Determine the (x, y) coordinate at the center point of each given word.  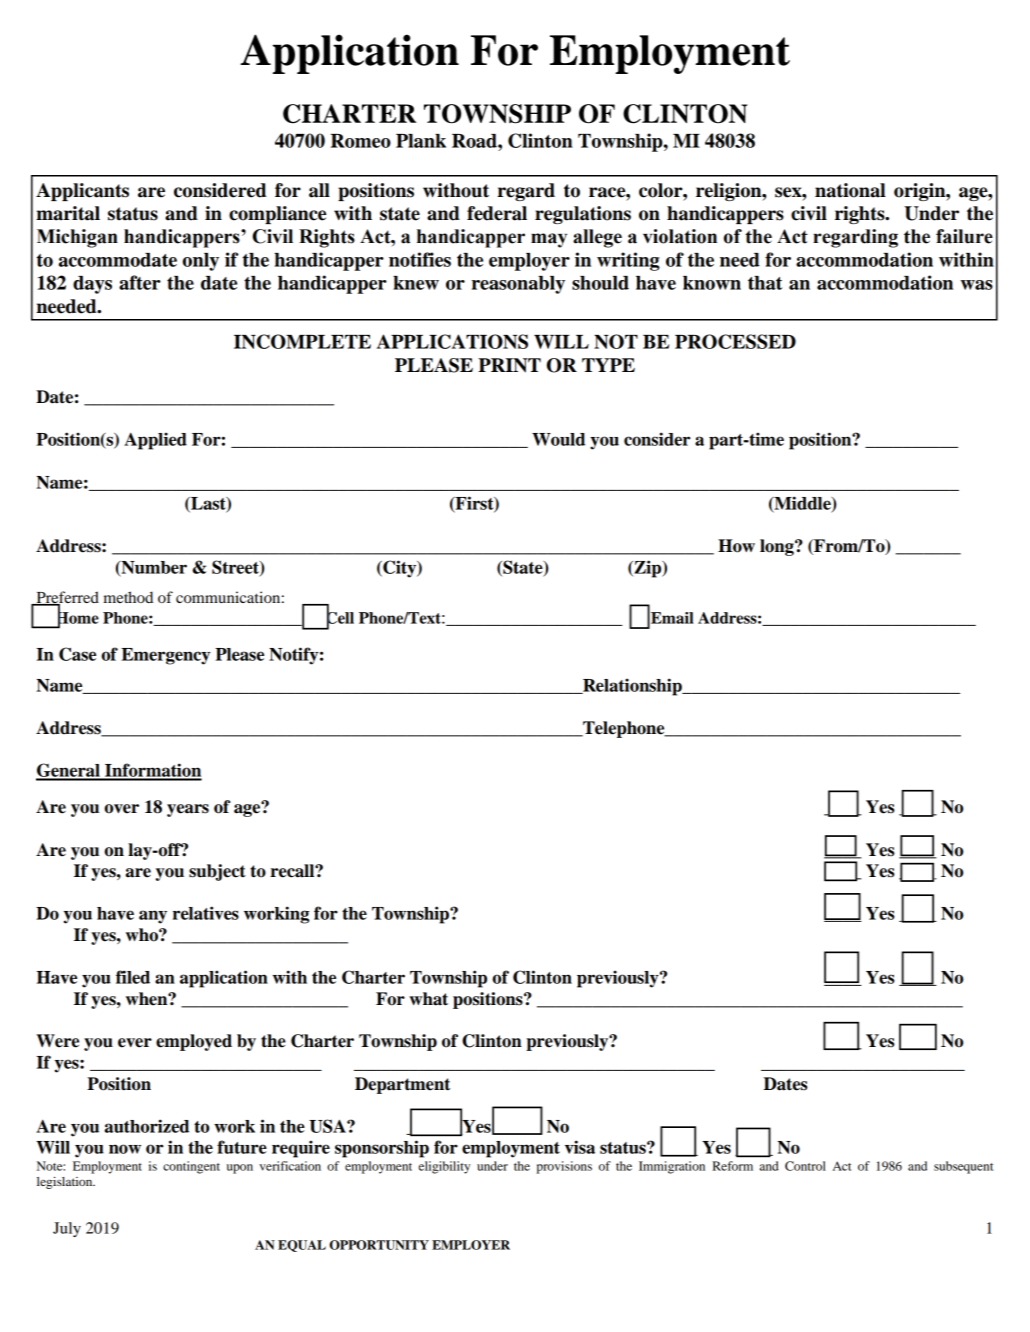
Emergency (165, 656)
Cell (340, 618)
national (850, 190)
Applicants (82, 192)
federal (497, 213)
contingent (191, 1167)
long (778, 547)
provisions (564, 1167)
